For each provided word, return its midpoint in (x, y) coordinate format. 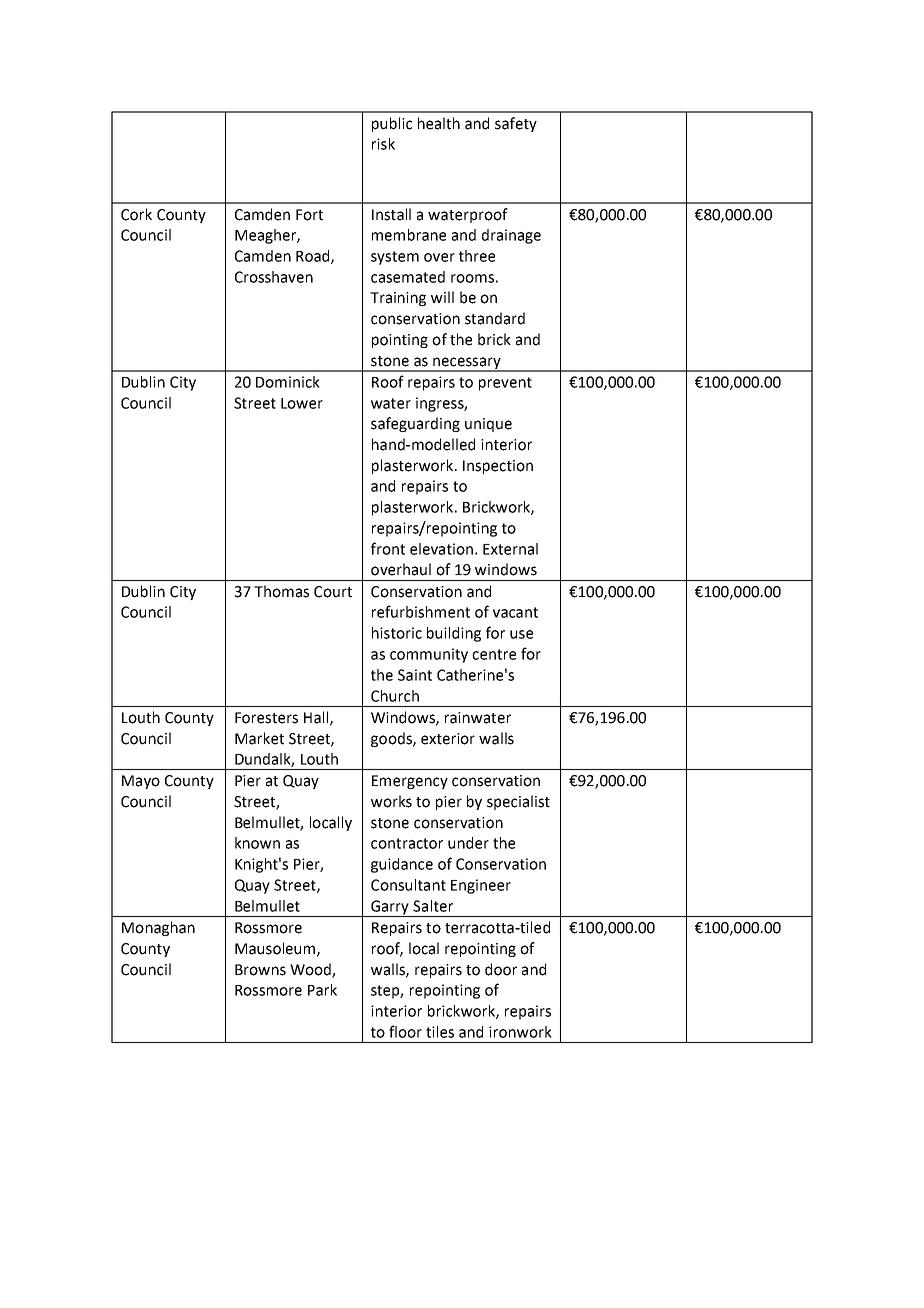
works (391, 801)
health (439, 123)
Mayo (141, 782)
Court (333, 592)
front (388, 548)
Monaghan (158, 928)
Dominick (288, 382)
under (468, 843)
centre (494, 654)
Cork (136, 214)
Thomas (281, 591)
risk (383, 144)
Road (314, 257)
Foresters (266, 718)
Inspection (498, 467)
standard (495, 318)
